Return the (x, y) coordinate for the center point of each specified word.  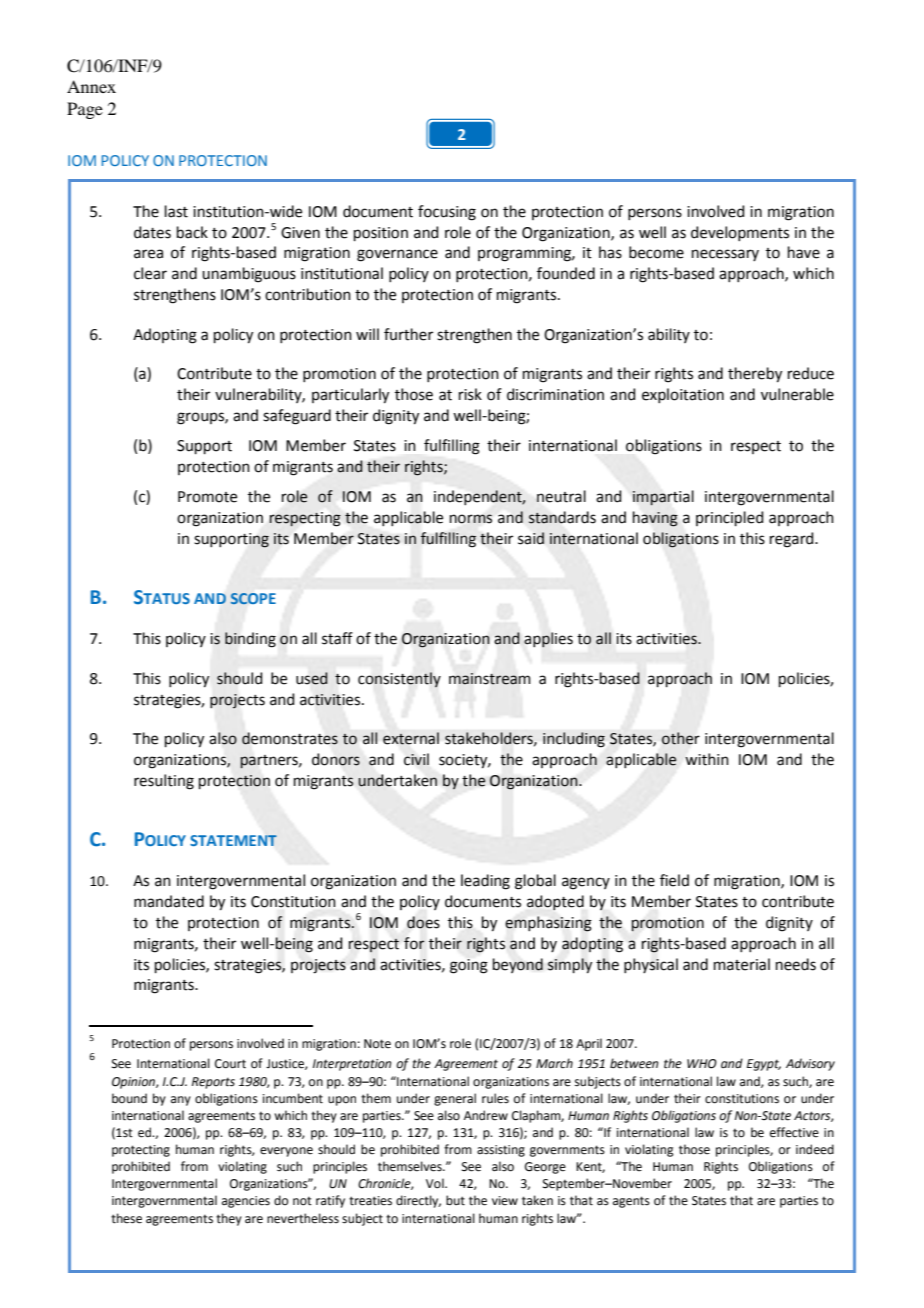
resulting (164, 782)
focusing (447, 213)
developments (740, 233)
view (505, 1201)
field (674, 880)
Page (85, 110)
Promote (207, 497)
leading (485, 882)
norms (471, 519)
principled (730, 518)
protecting (141, 1151)
